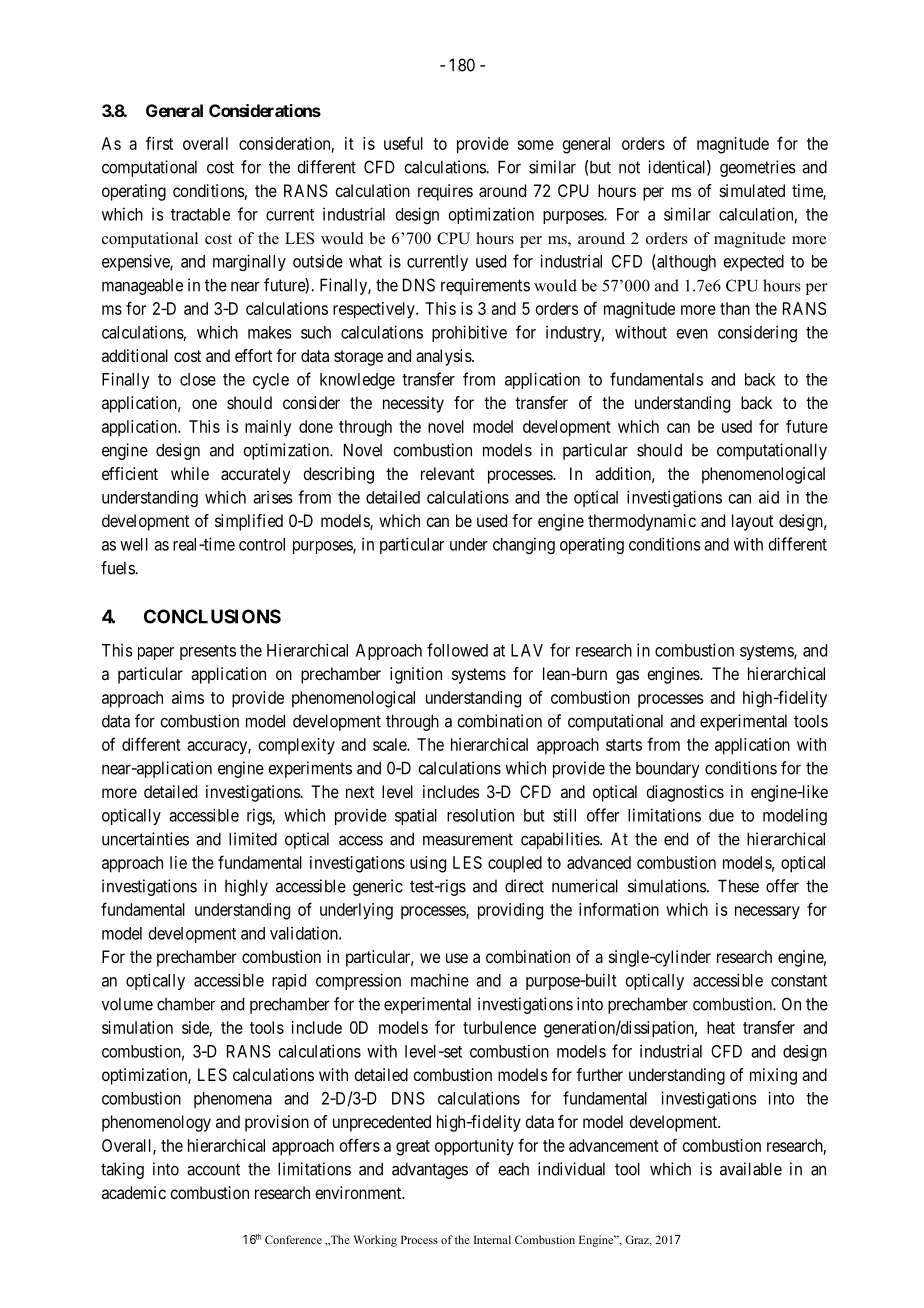  Describe the element at coordinates (492, 1239) in the screenshot. I see `Internal` at that location.
